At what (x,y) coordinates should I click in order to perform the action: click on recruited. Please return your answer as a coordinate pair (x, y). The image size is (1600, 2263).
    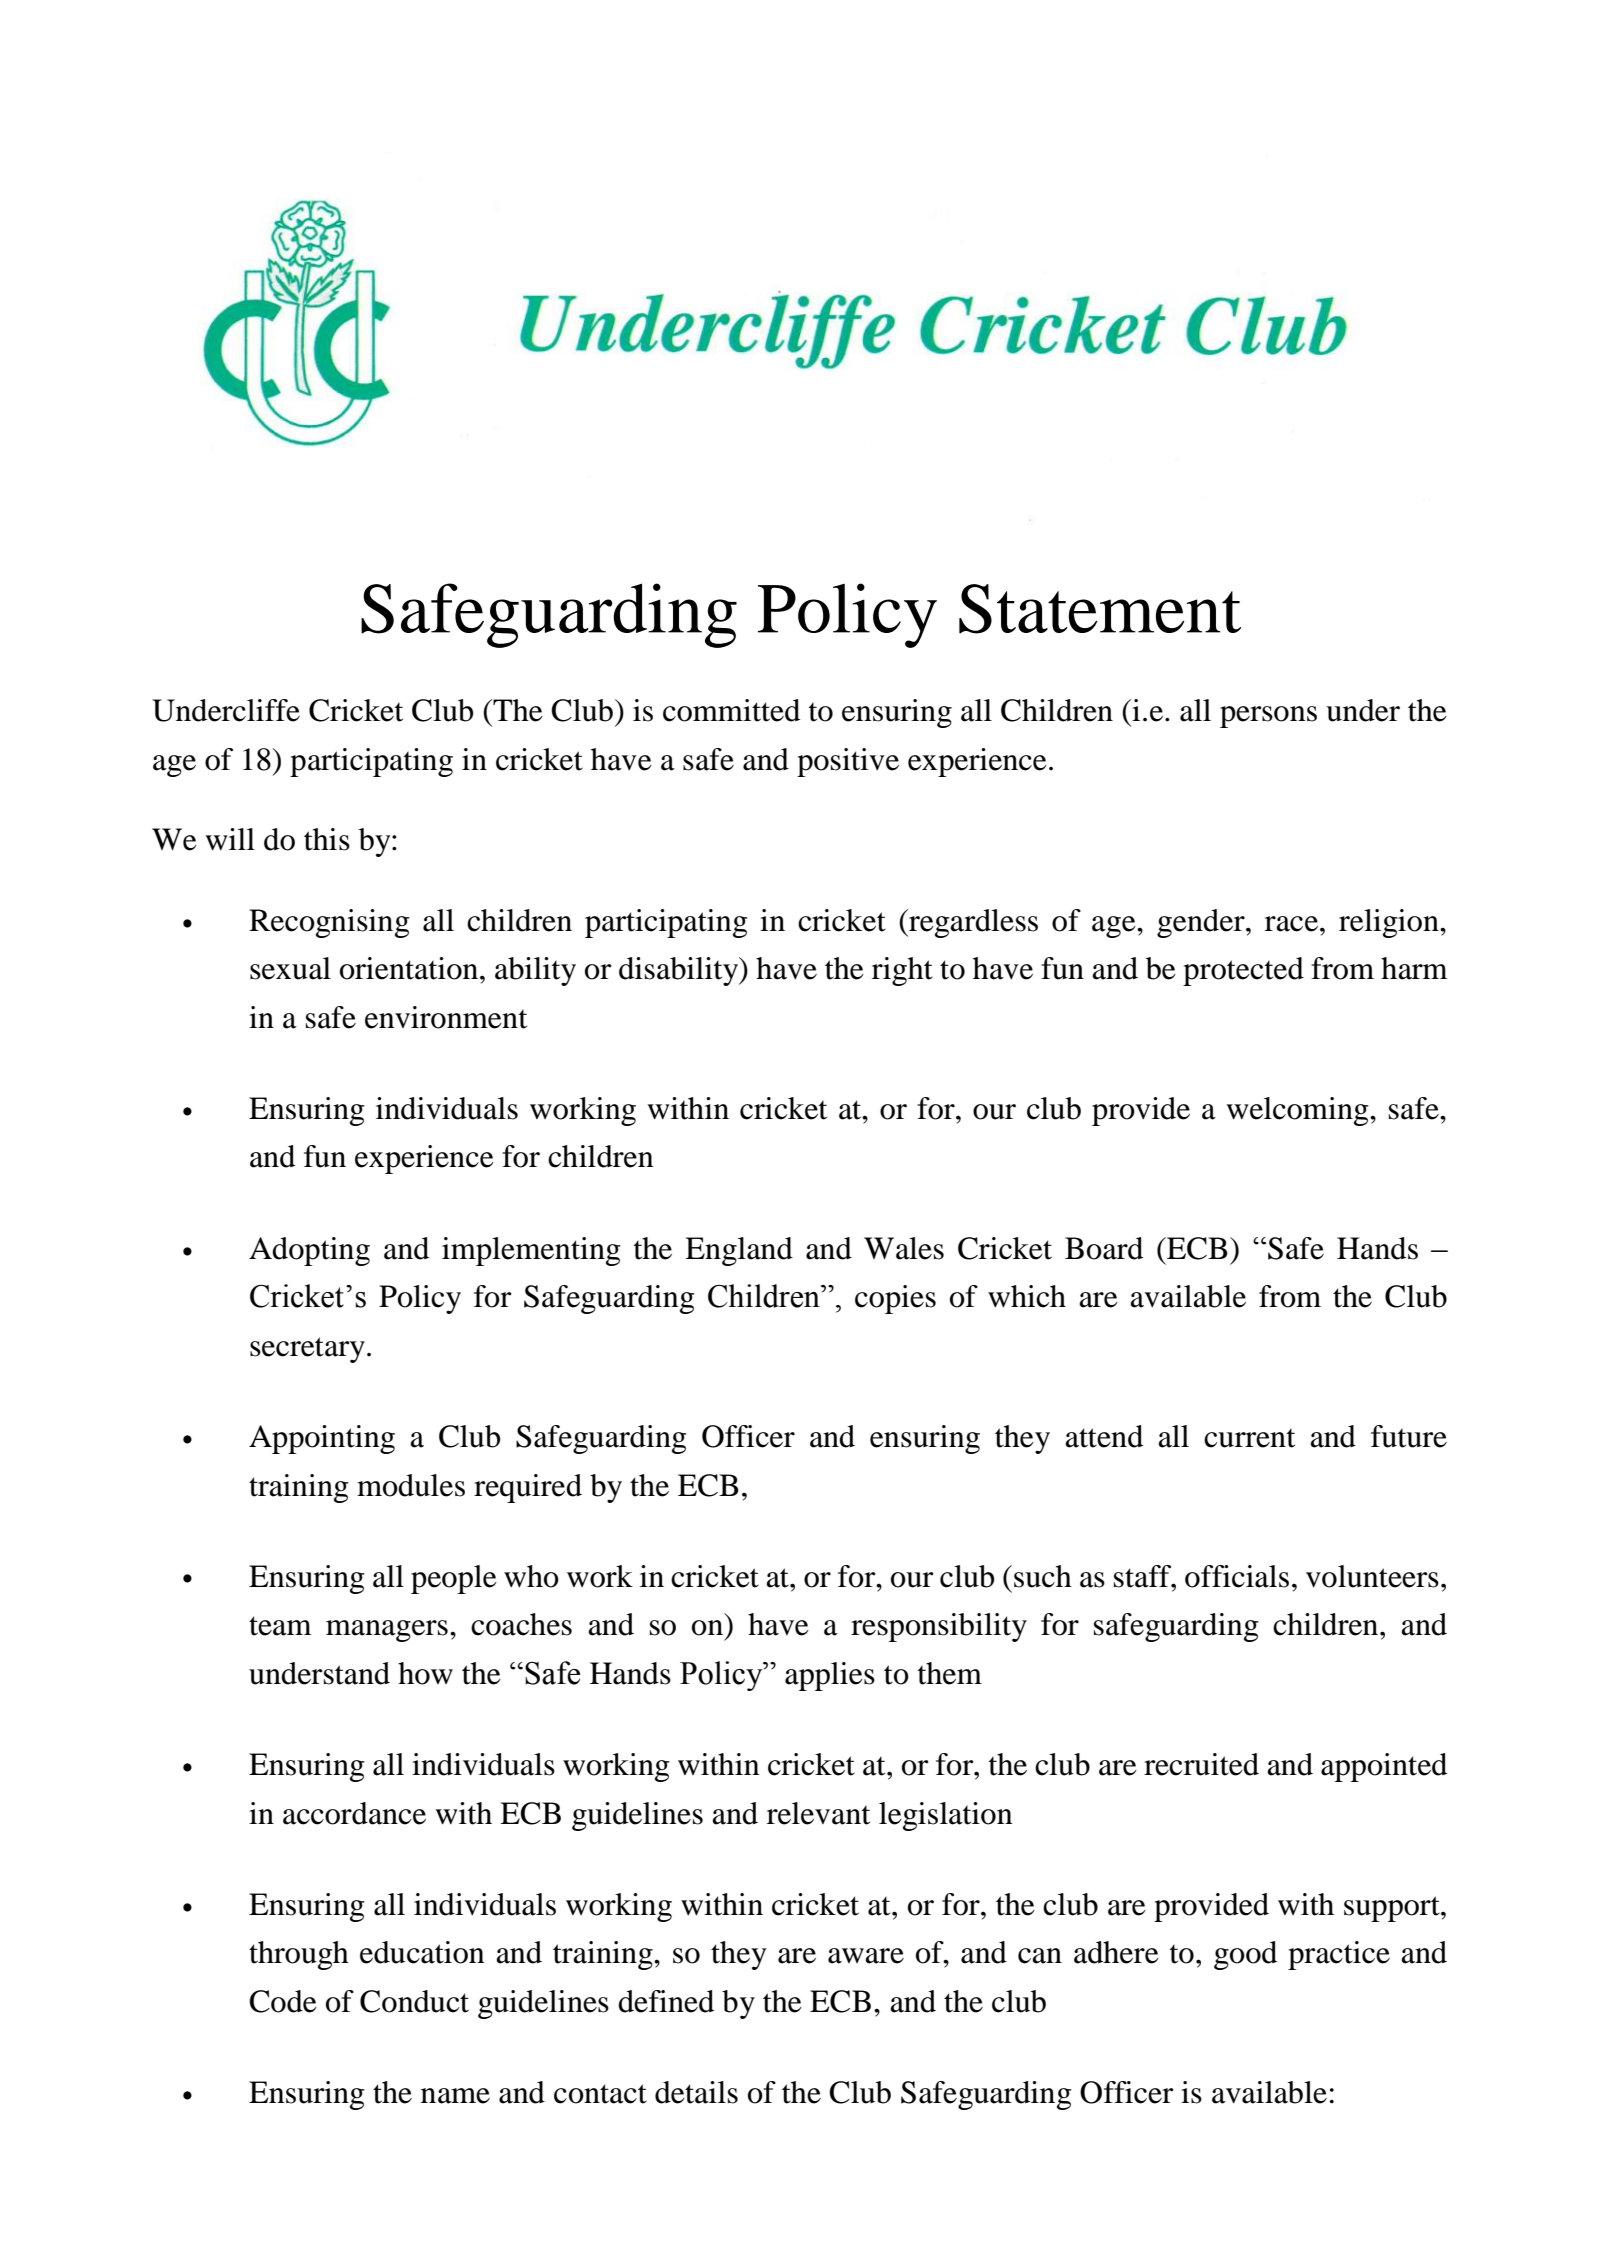
    Looking at the image, I should click on (1201, 1764).
